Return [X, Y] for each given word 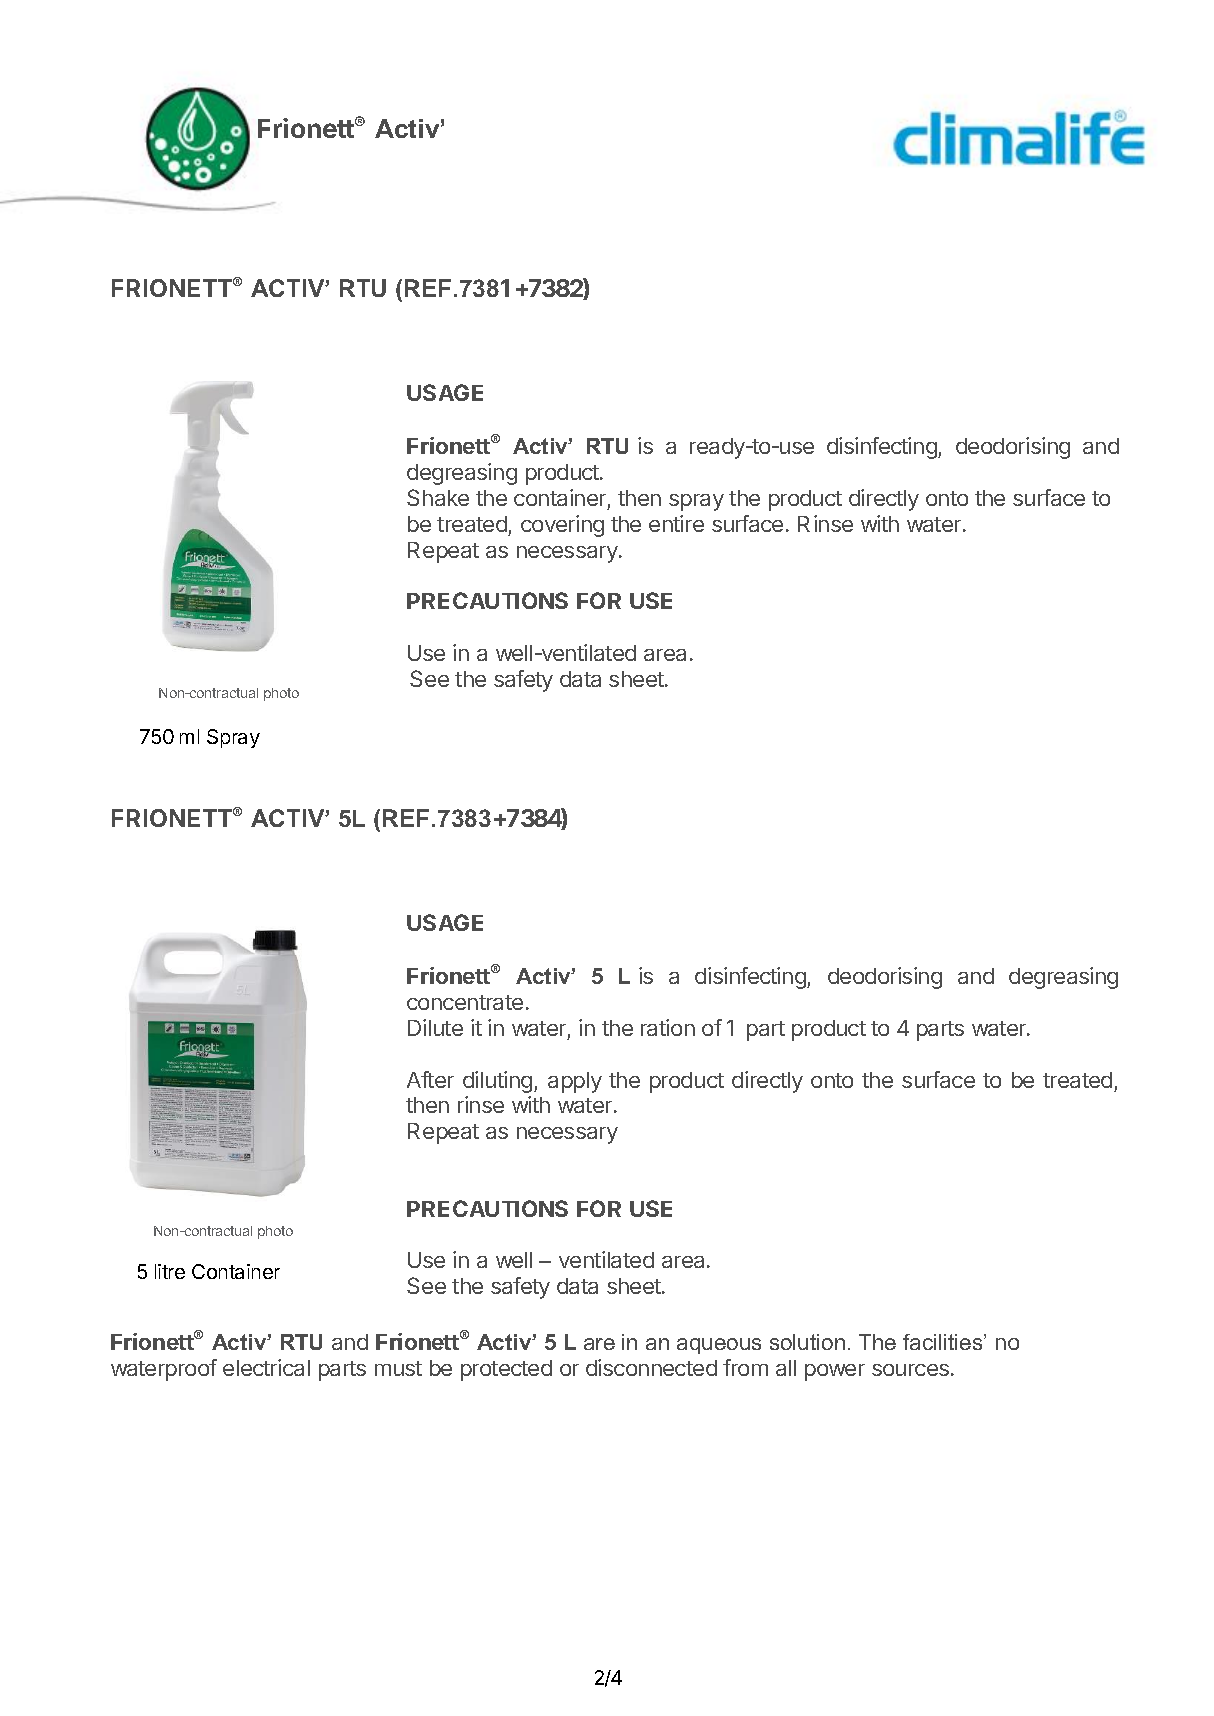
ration [668, 1027]
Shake [438, 497]
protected [506, 1370]
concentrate [465, 1002]
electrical [266, 1367]
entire [676, 523]
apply [575, 1082]
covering [562, 526]
